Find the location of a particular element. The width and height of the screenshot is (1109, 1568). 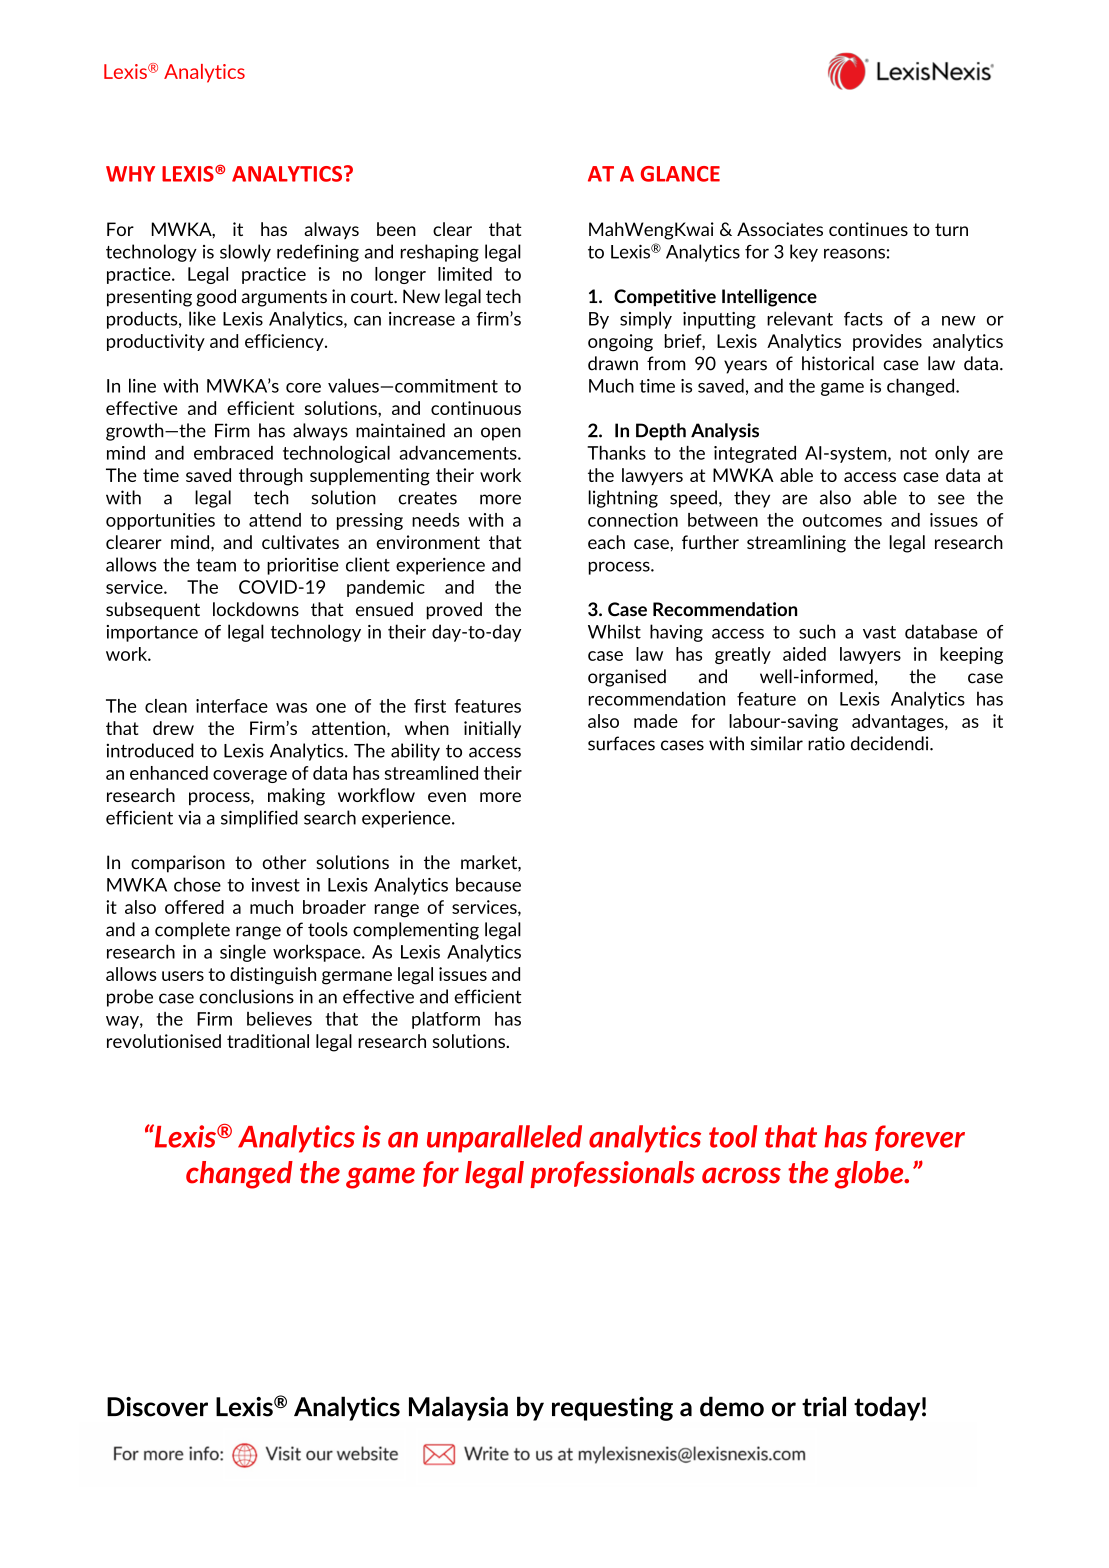

Discover is located at coordinates (157, 1407).
